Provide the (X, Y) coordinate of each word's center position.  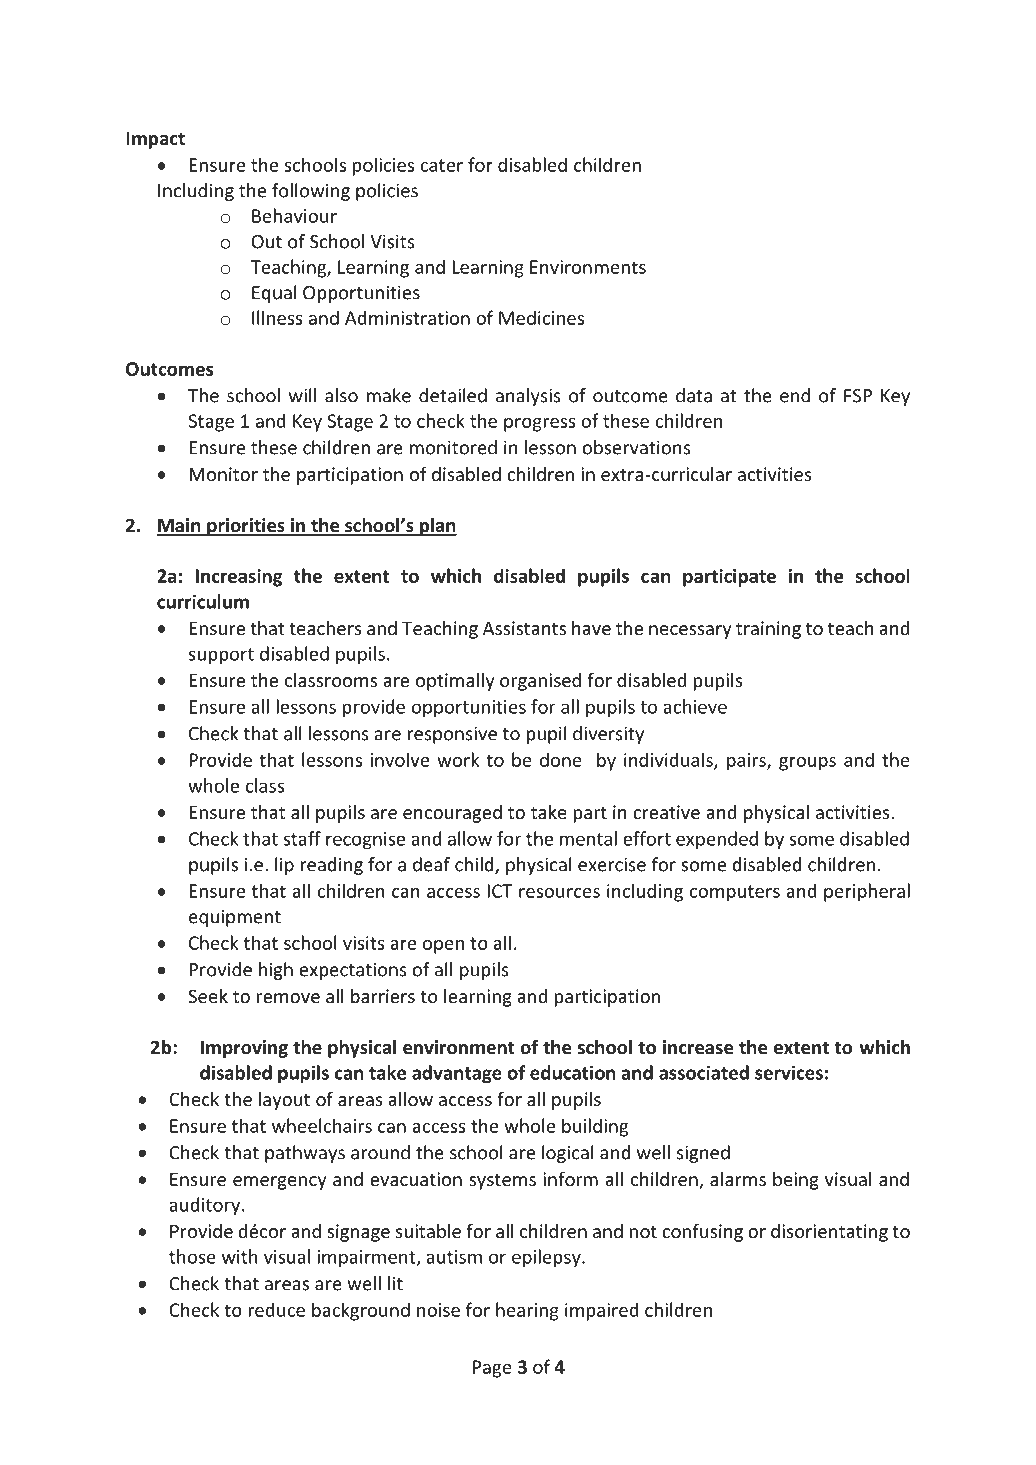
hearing (527, 1311)
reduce (277, 1309)
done (561, 759)
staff (302, 838)
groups (807, 764)
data (694, 395)
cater (441, 165)
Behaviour (294, 215)
